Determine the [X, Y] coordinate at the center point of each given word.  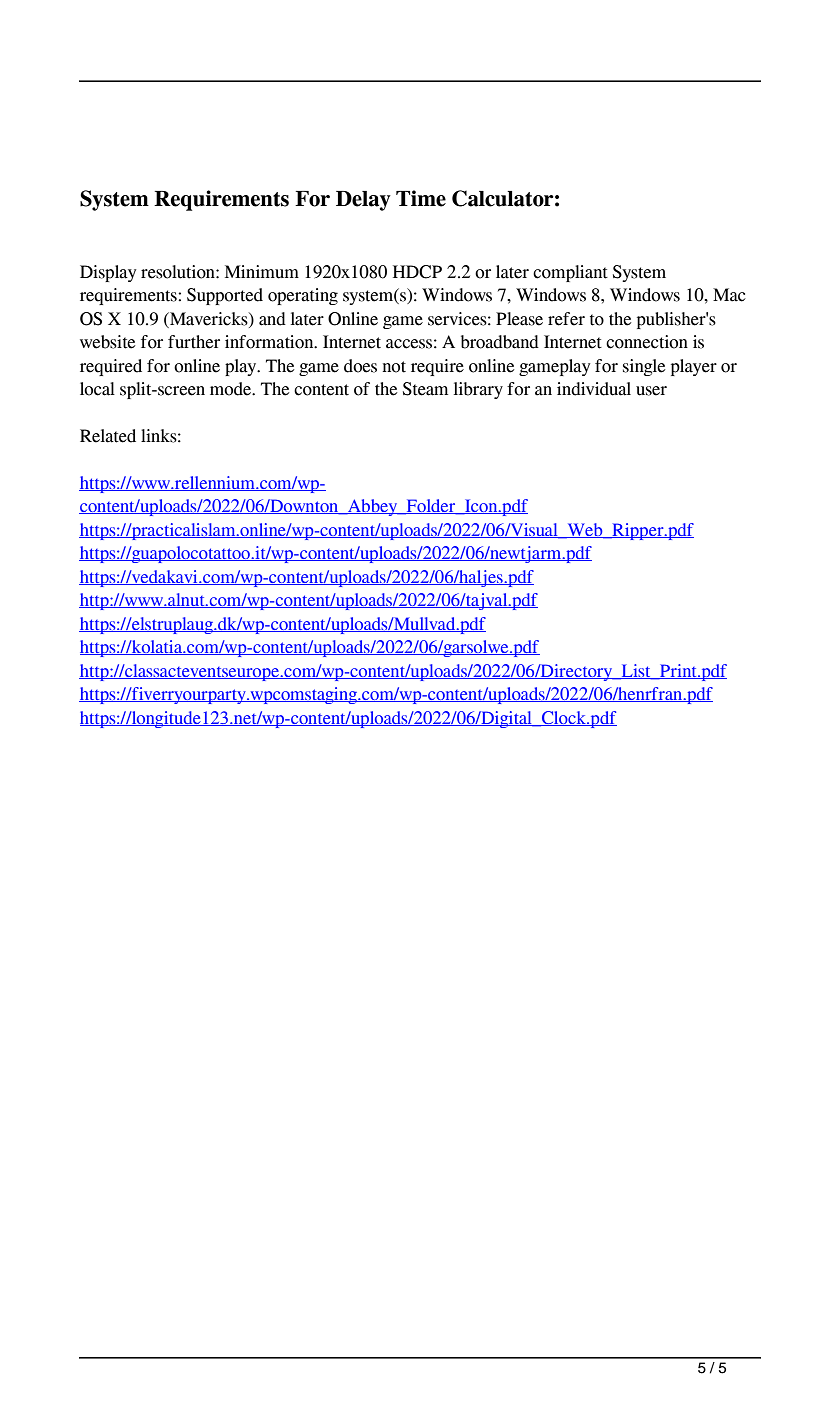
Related [108, 436]
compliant [570, 273]
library [478, 390]
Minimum [262, 272]
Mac [729, 295]
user [651, 391]
